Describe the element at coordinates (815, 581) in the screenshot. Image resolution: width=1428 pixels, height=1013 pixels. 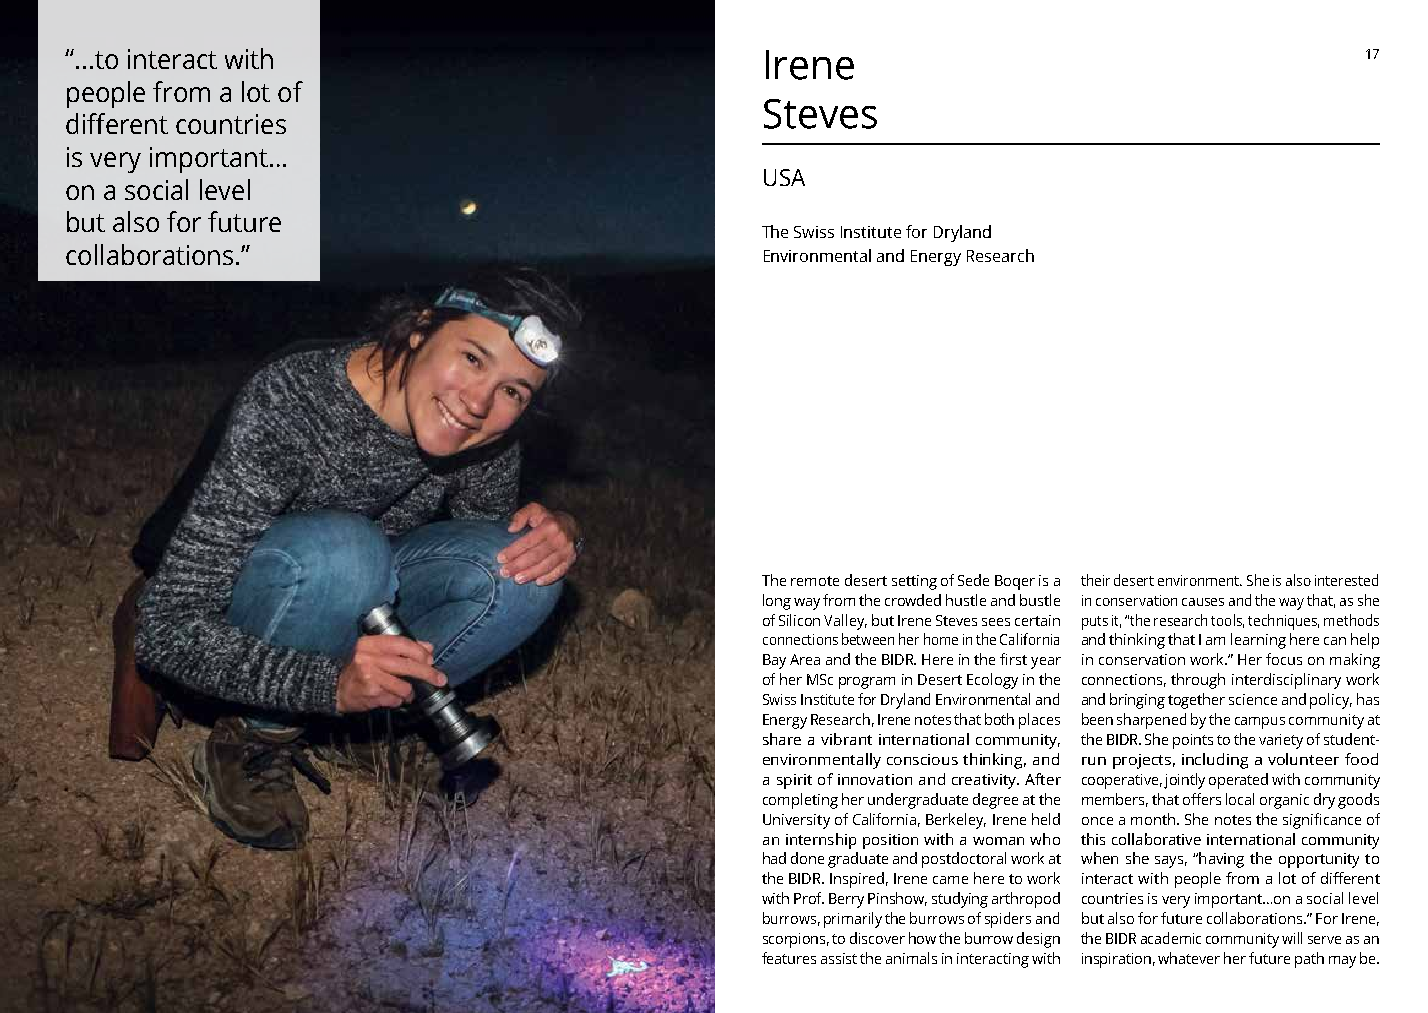
I see `remote` at that location.
